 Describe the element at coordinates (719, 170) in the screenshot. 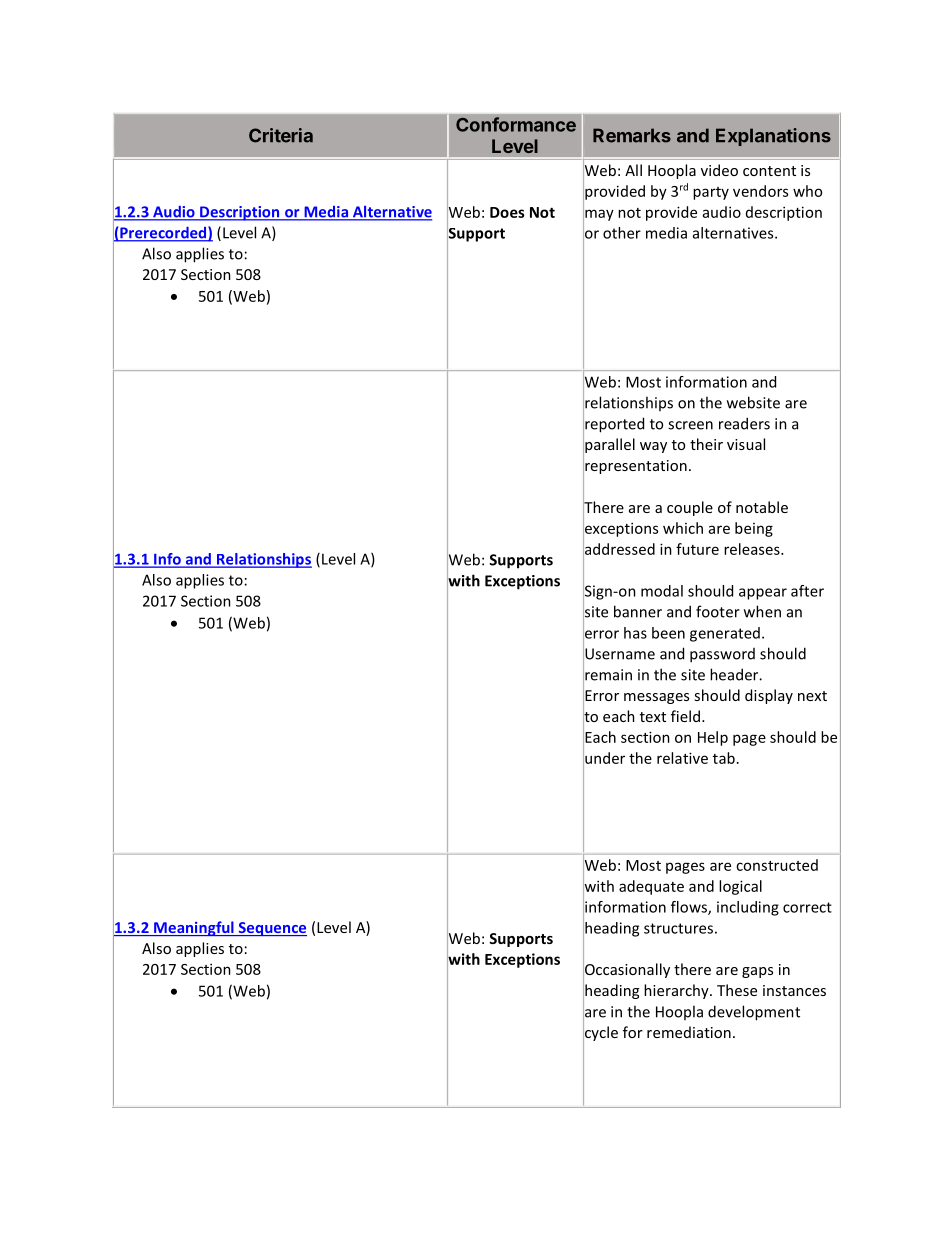

I see `video` at that location.
